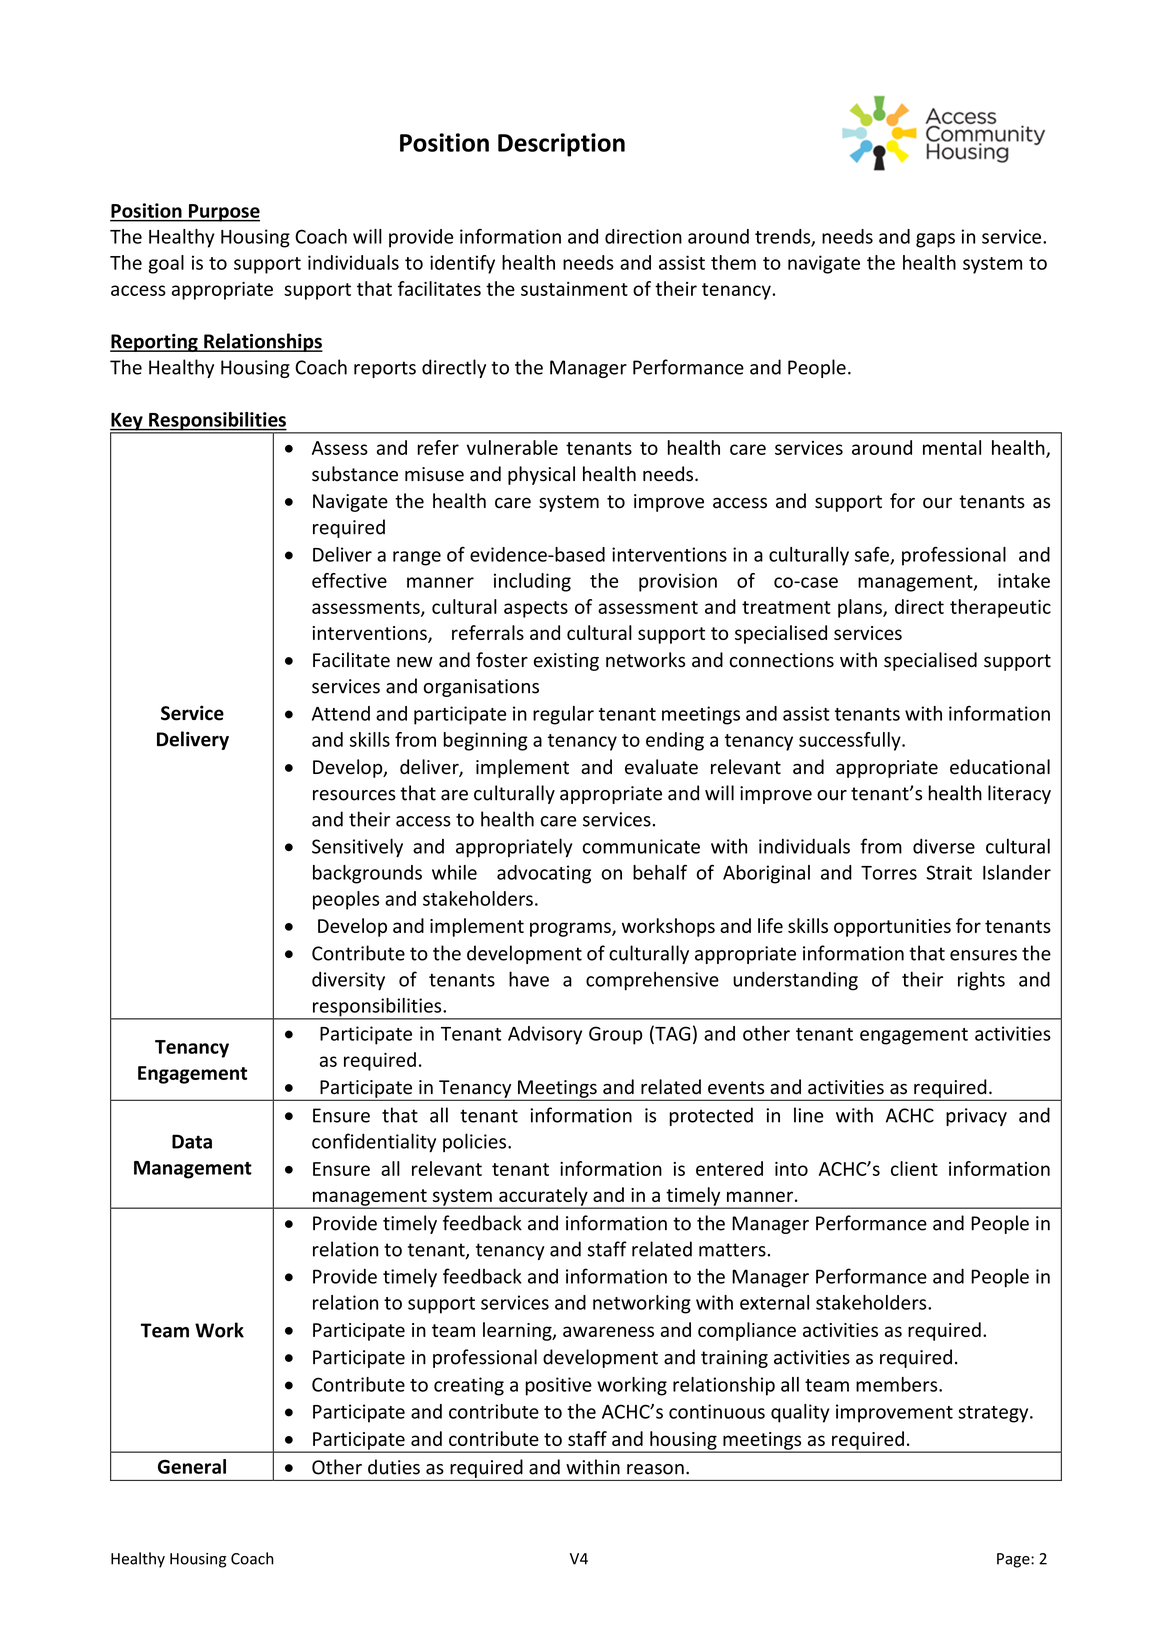  What do you see at coordinates (944, 846) in the screenshot?
I see `diverse` at bounding box center [944, 846].
